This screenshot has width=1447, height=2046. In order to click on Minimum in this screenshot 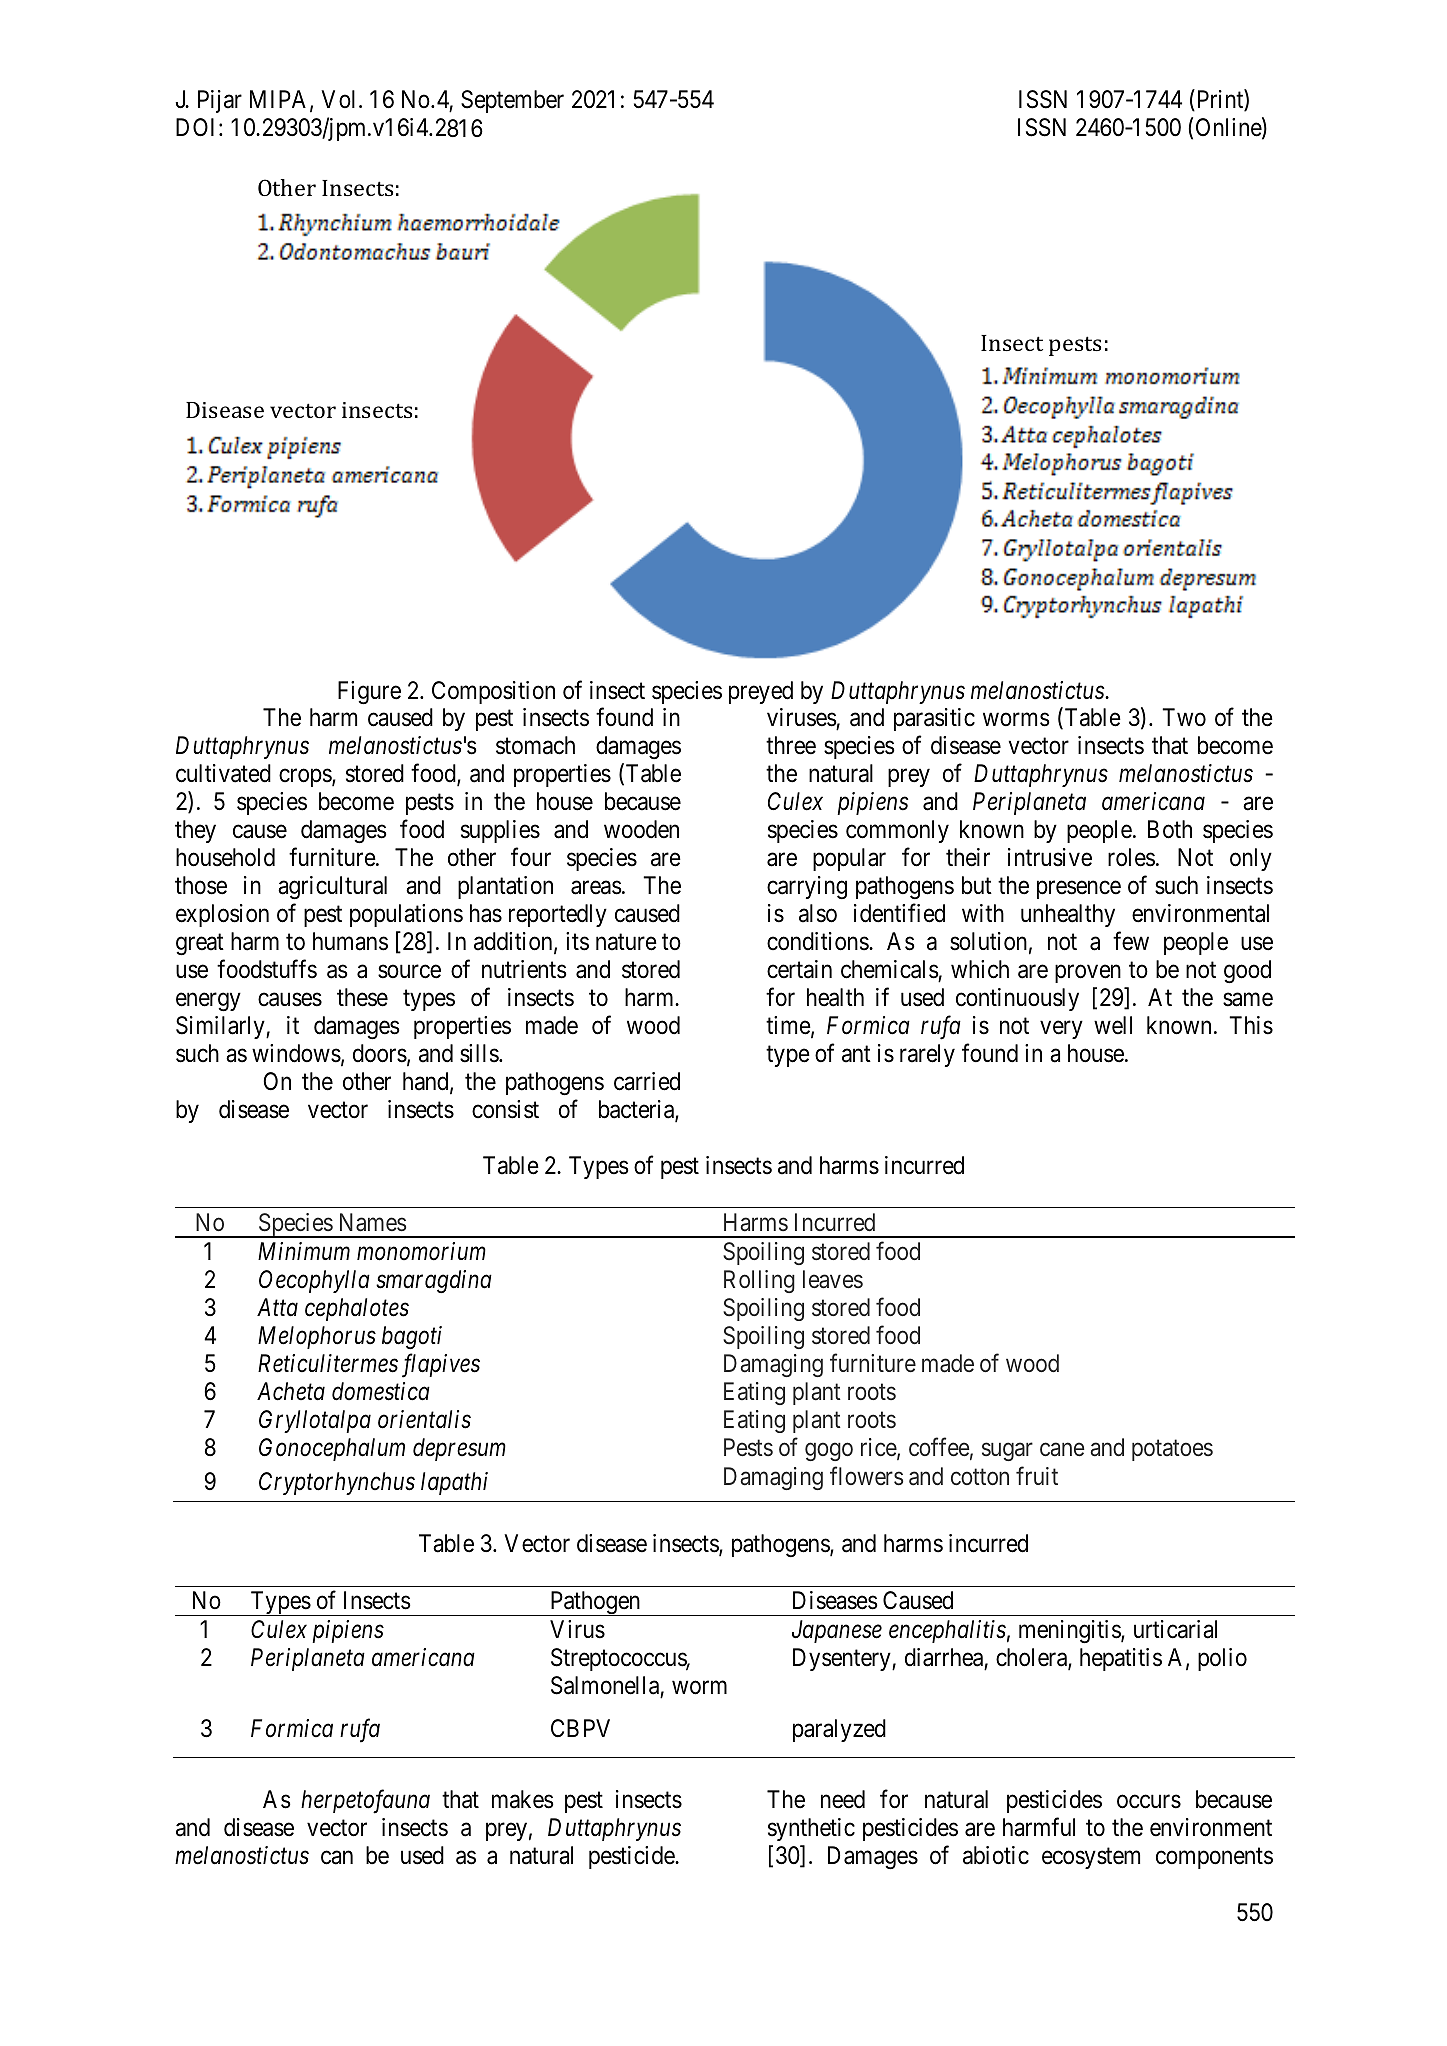, I will do `click(304, 1251)`.
